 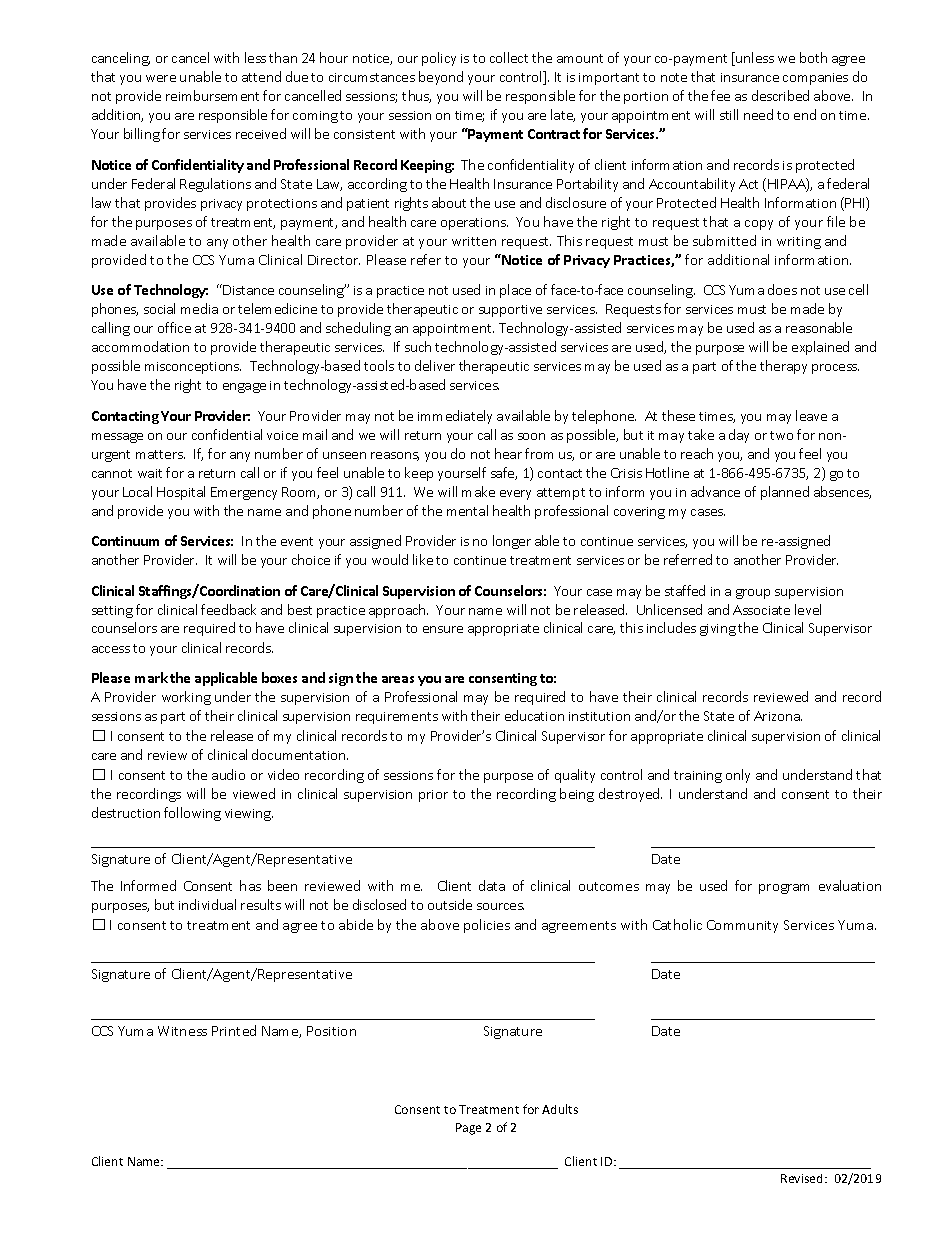 What do you see at coordinates (441, 78) in the screenshot?
I see `beyond` at bounding box center [441, 78].
